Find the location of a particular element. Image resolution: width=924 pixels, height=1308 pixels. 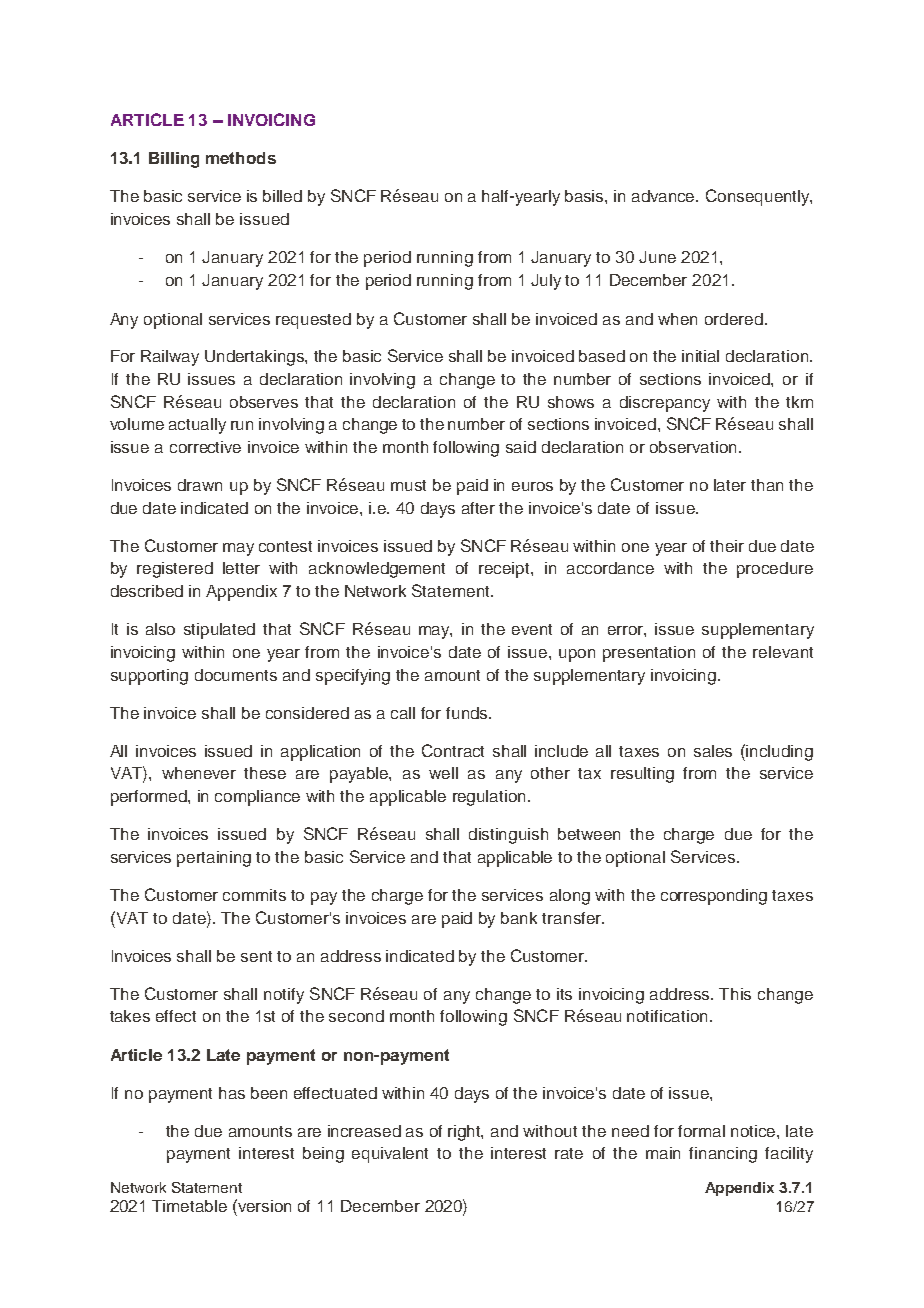

after is located at coordinates (478, 508).
